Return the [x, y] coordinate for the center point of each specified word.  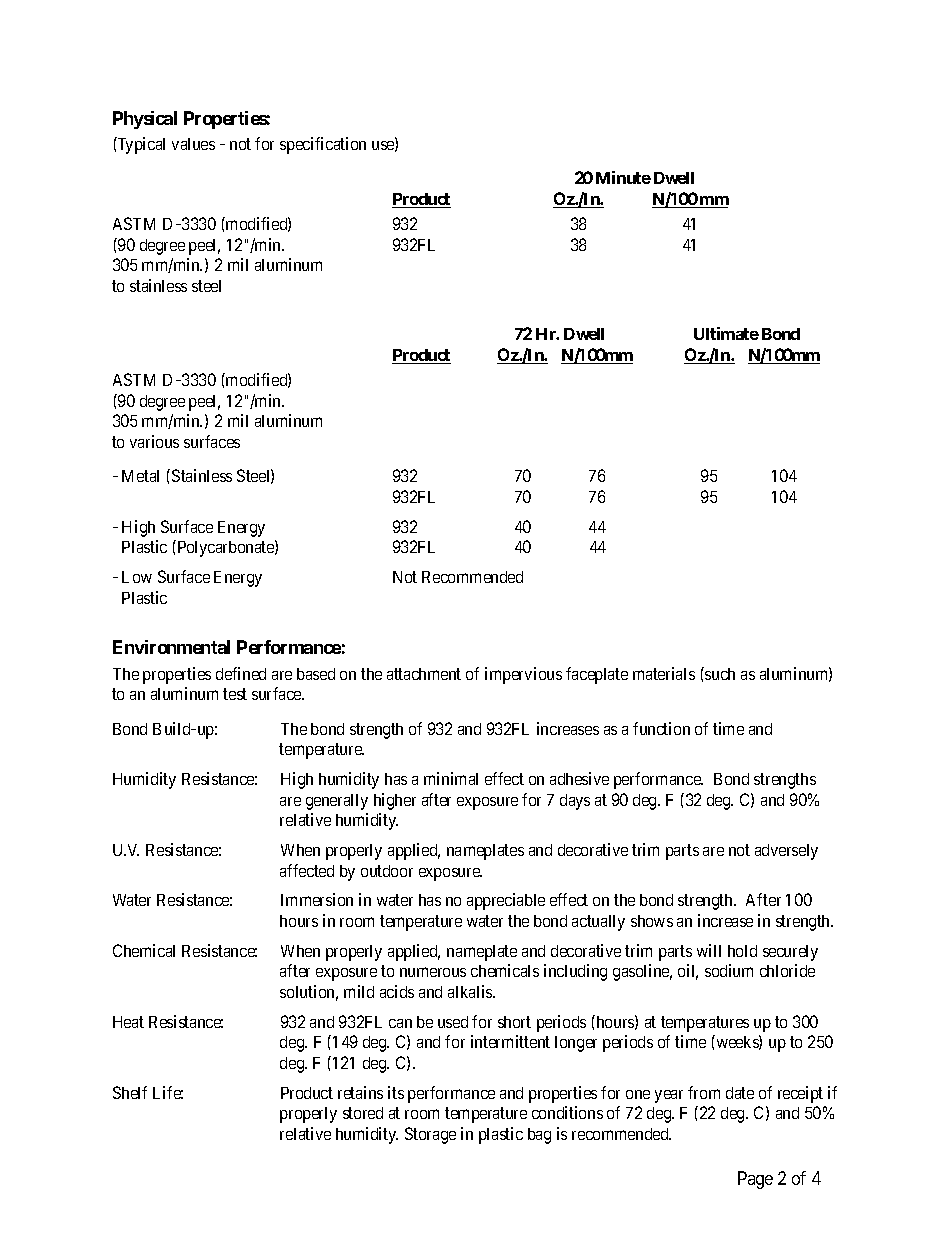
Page [755, 1180]
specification [323, 145]
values [193, 144]
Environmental [171, 647]
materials [664, 673]
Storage [430, 1135]
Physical [145, 120]
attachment [424, 674]
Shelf [130, 1092]
